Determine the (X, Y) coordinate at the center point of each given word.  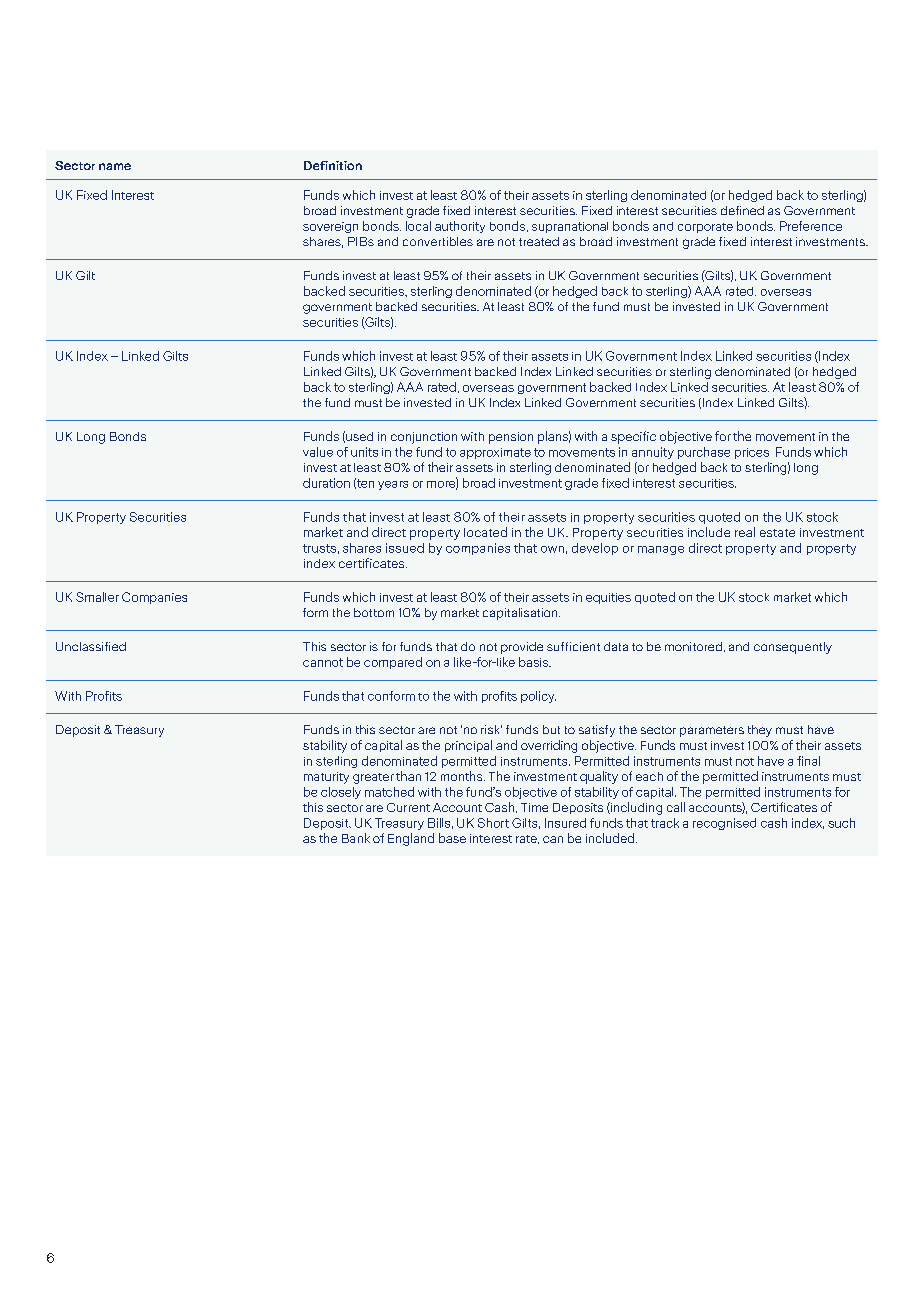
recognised (724, 824)
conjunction (424, 438)
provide (522, 648)
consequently (793, 648)
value (318, 452)
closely (341, 793)
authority (460, 227)
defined (742, 210)
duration (326, 483)
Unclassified (91, 646)
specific (633, 437)
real (745, 532)
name (115, 166)
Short (493, 823)
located (485, 532)
